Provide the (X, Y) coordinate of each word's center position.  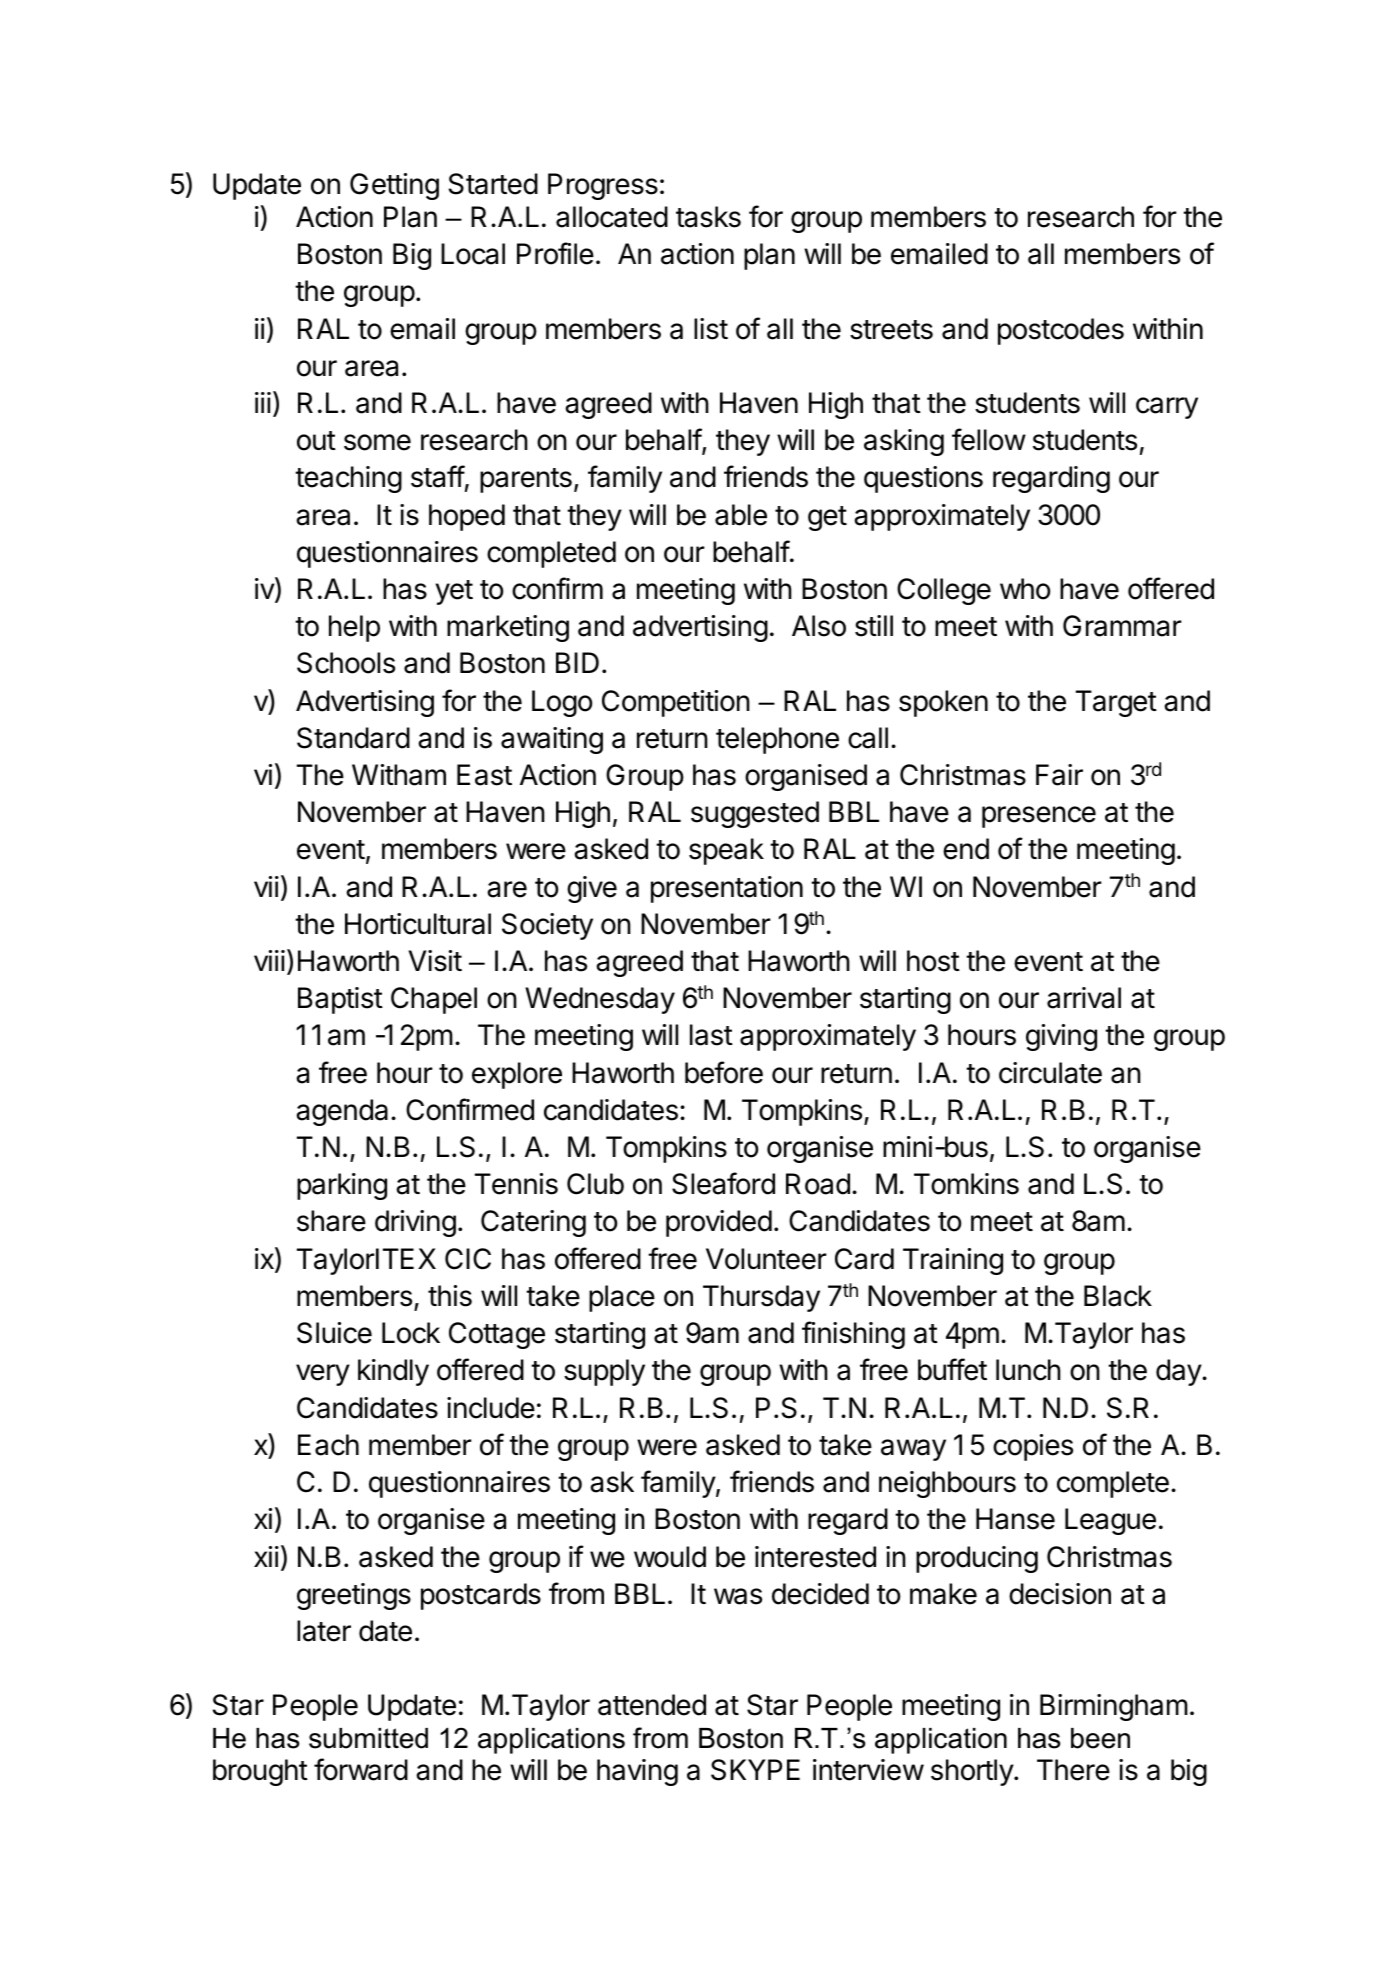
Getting (394, 186)
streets (891, 330)
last (711, 1035)
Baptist (340, 1000)
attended (652, 1705)
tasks (708, 217)
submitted (368, 1738)
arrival (1084, 998)
